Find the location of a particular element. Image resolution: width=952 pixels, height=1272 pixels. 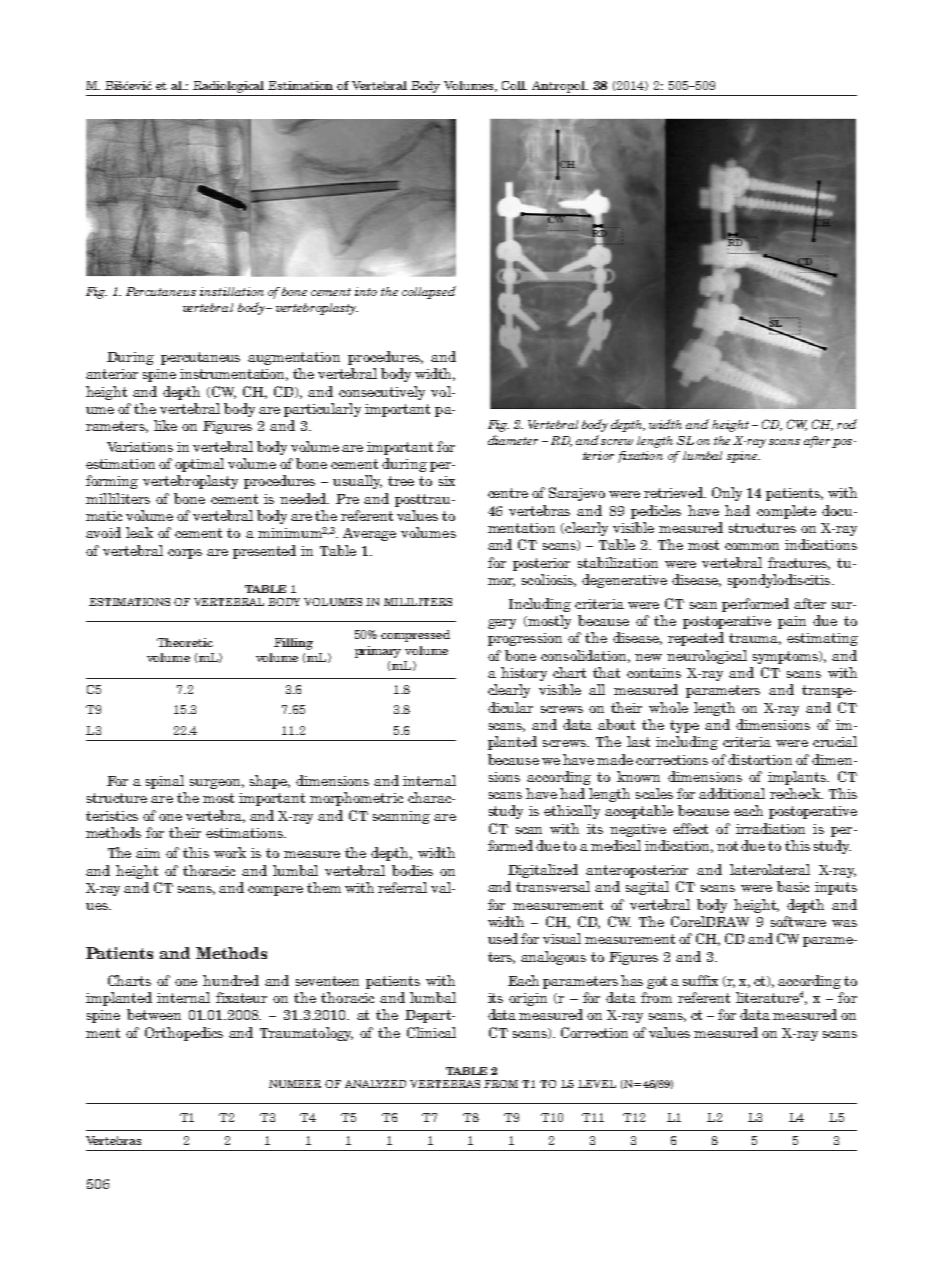

Orthopedics is located at coordinates (184, 1034).
